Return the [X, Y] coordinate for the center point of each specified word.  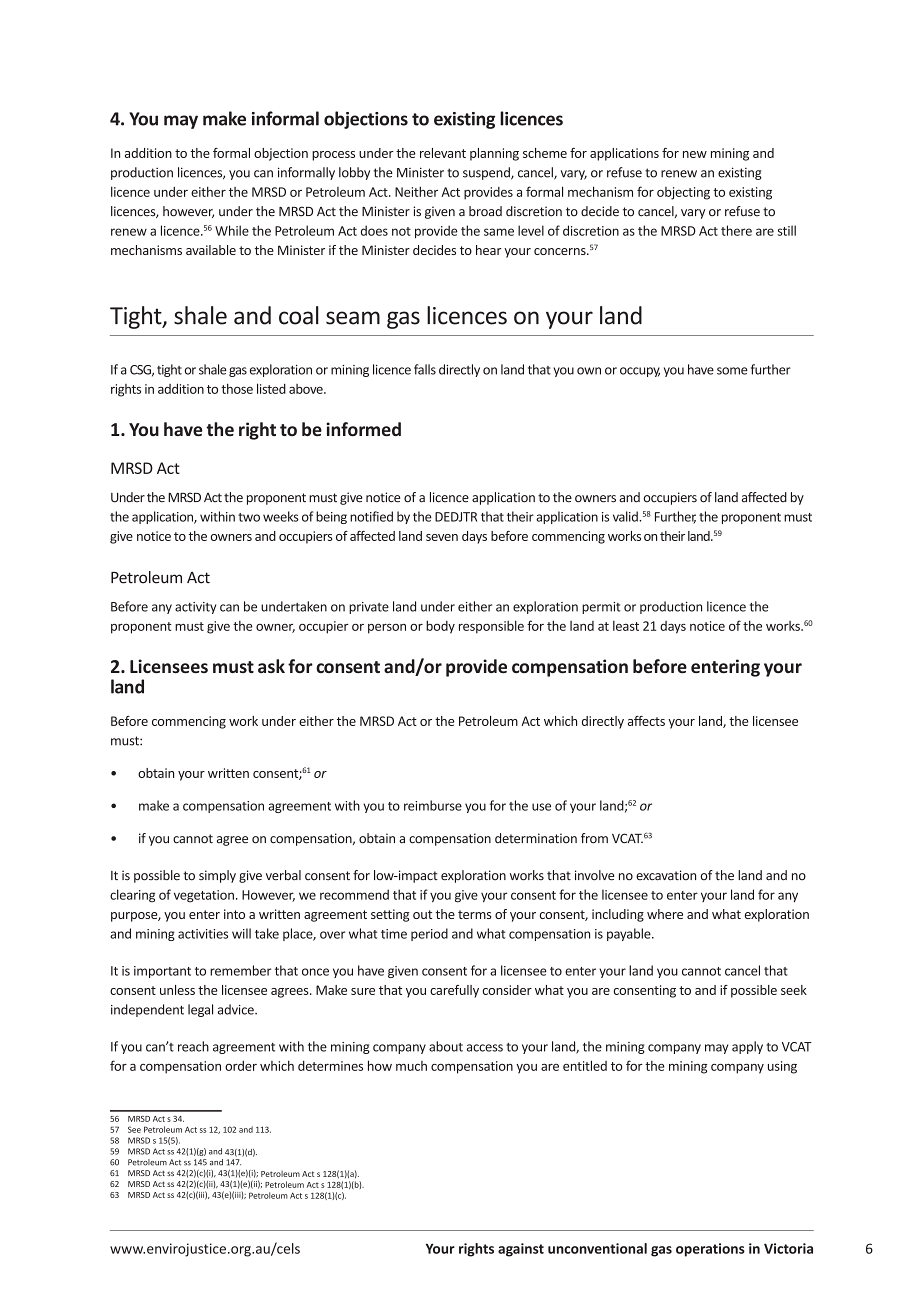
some [732, 371]
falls [425, 369]
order [241, 1066]
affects [646, 721]
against [521, 1250]
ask [271, 666]
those [237, 388]
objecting [683, 193]
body [440, 627]
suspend [487, 173]
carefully [454, 991]
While [232, 230]
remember [240, 970]
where [665, 914]
